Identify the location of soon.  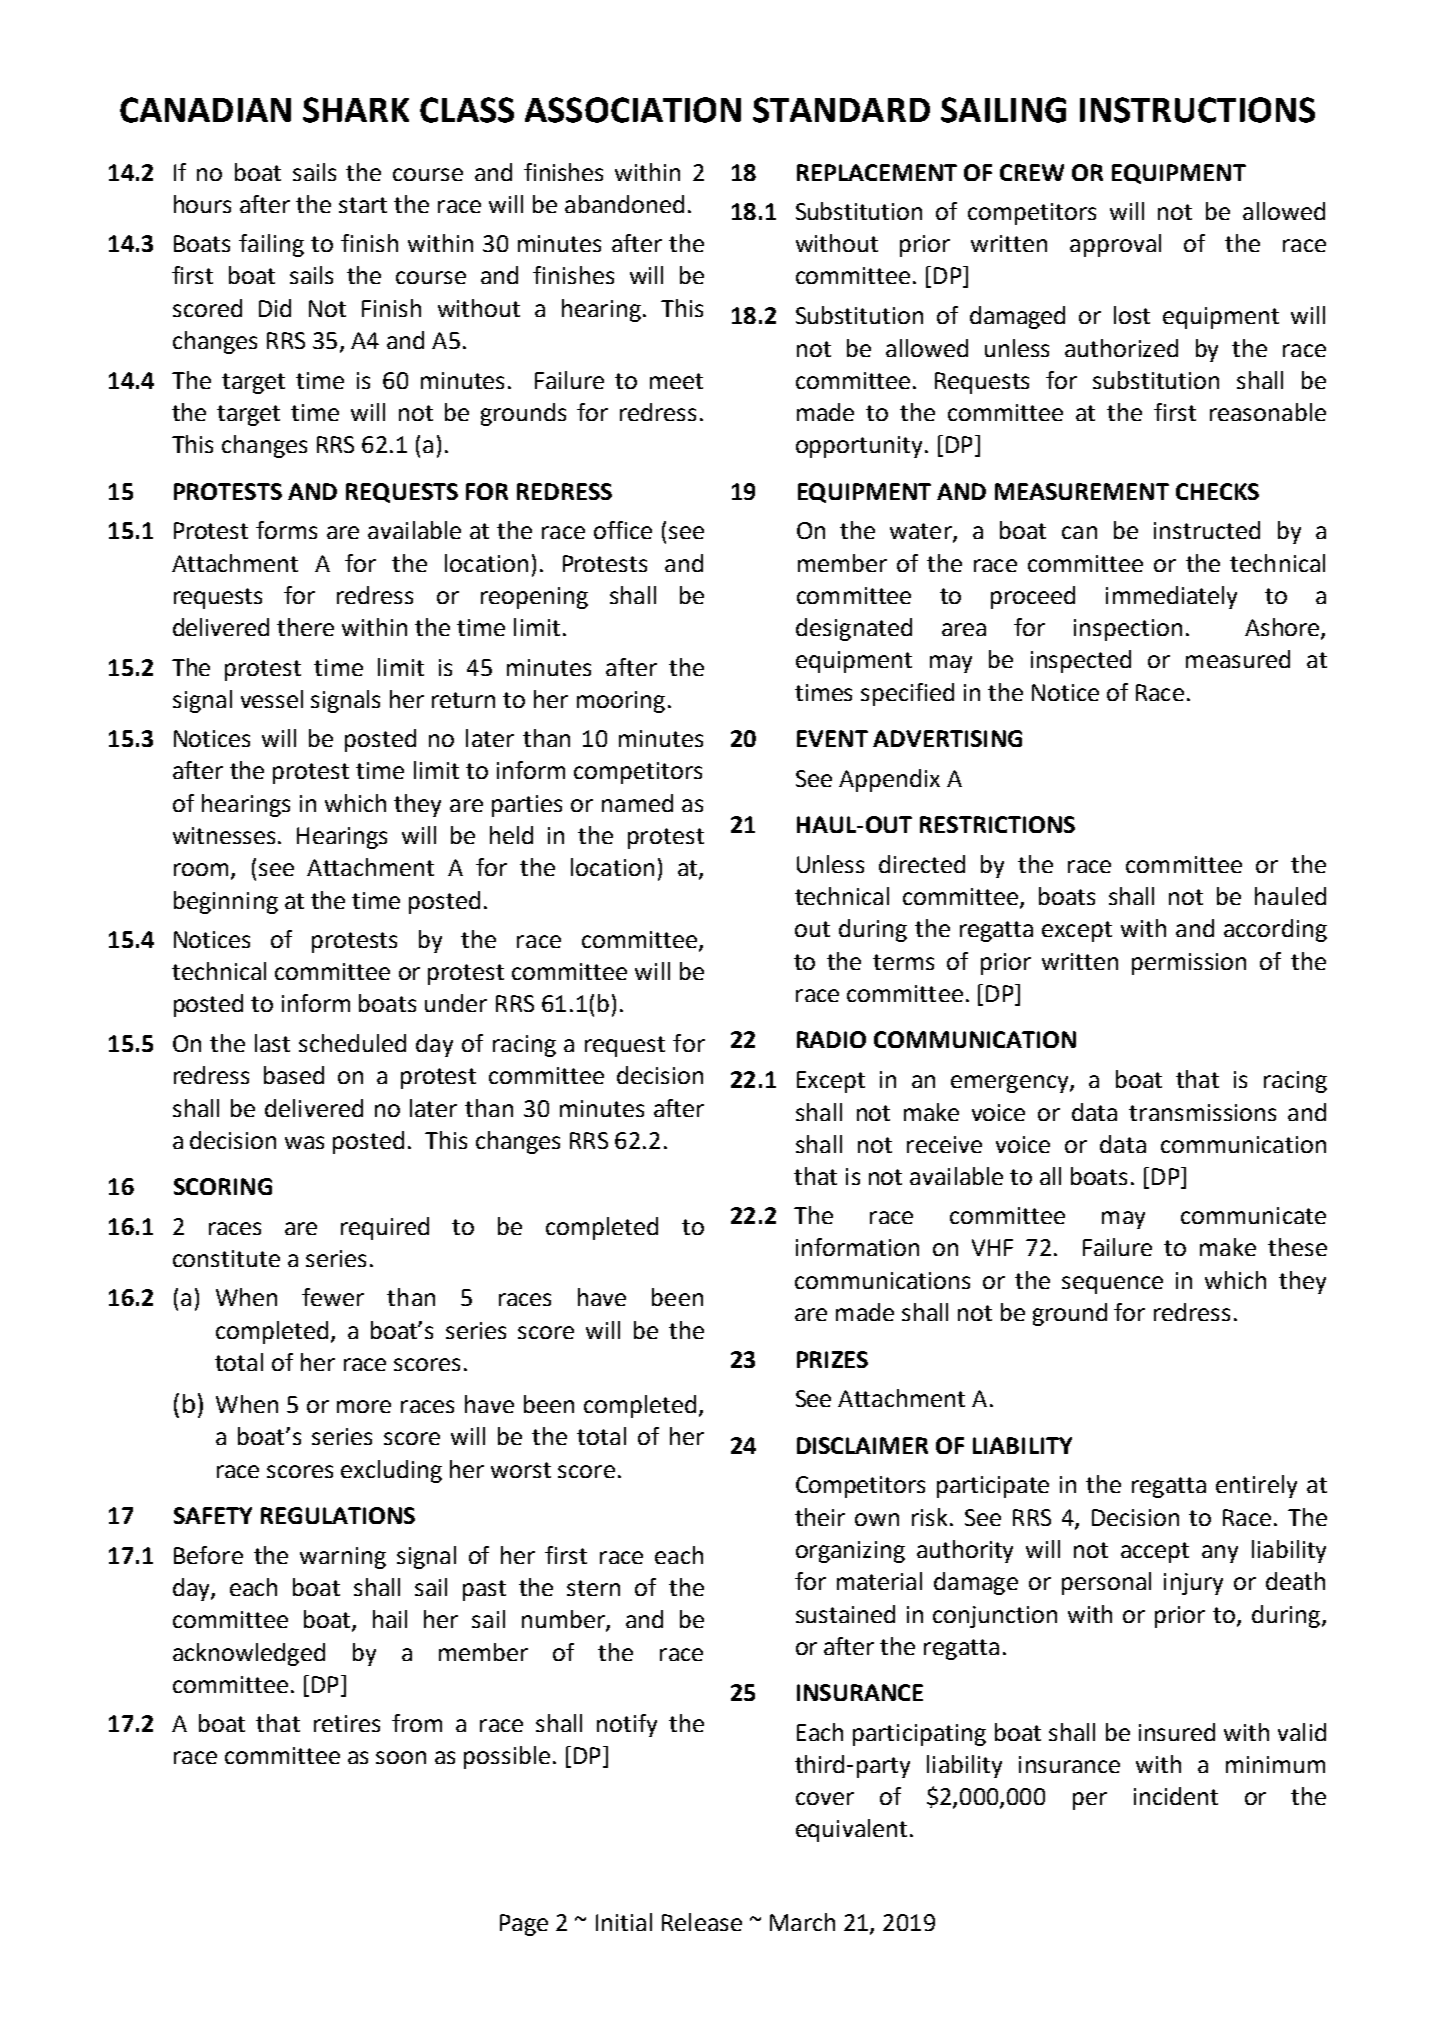
(401, 1757).
